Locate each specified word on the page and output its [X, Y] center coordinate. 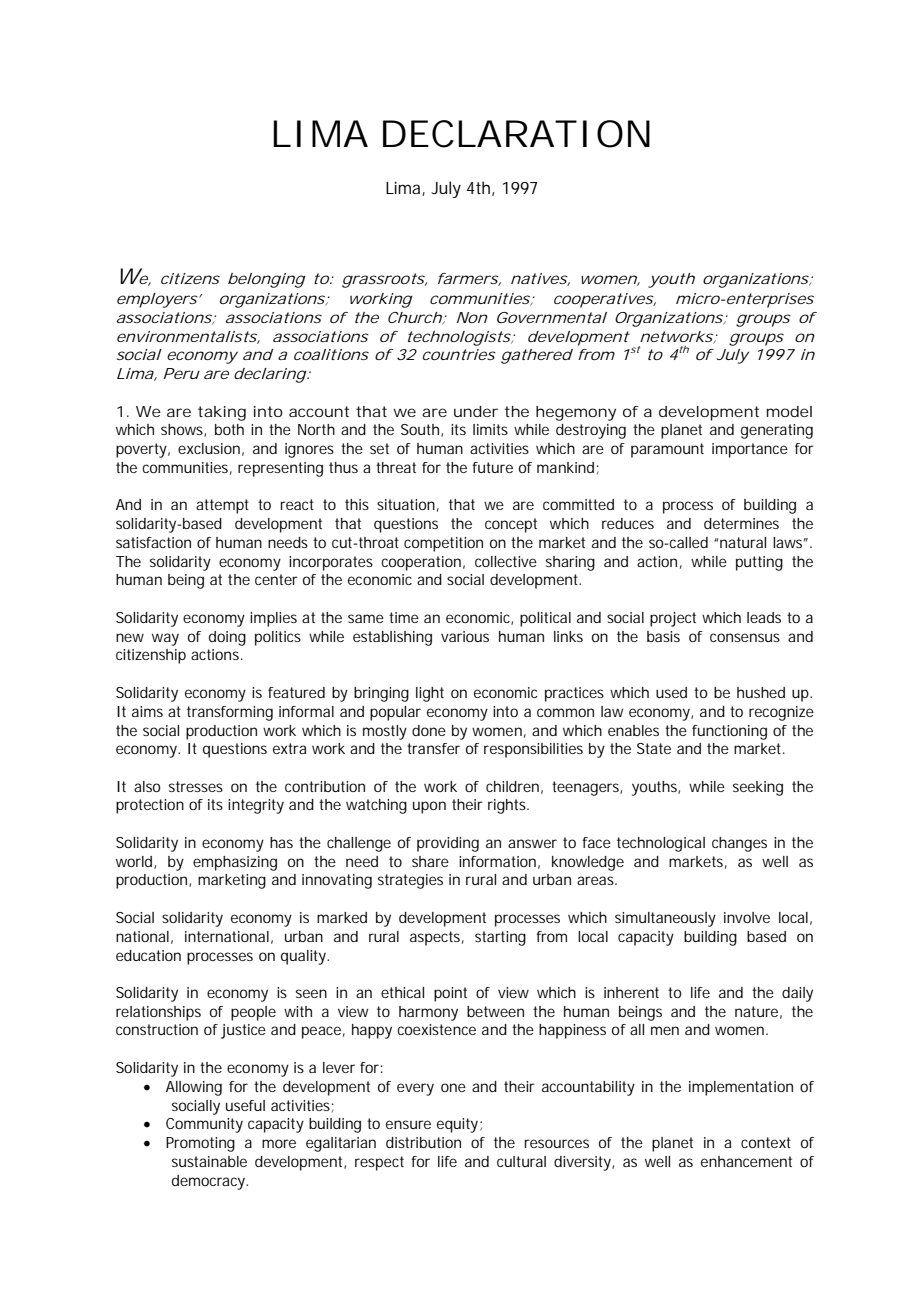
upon [429, 807]
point [450, 994]
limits [490, 429]
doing [227, 638]
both [229, 429]
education [148, 955]
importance [750, 450]
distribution [423, 1142]
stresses [196, 786]
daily [797, 994]
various [465, 636]
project [673, 619]
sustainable [209, 1161]
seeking [758, 788]
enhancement [746, 1161]
